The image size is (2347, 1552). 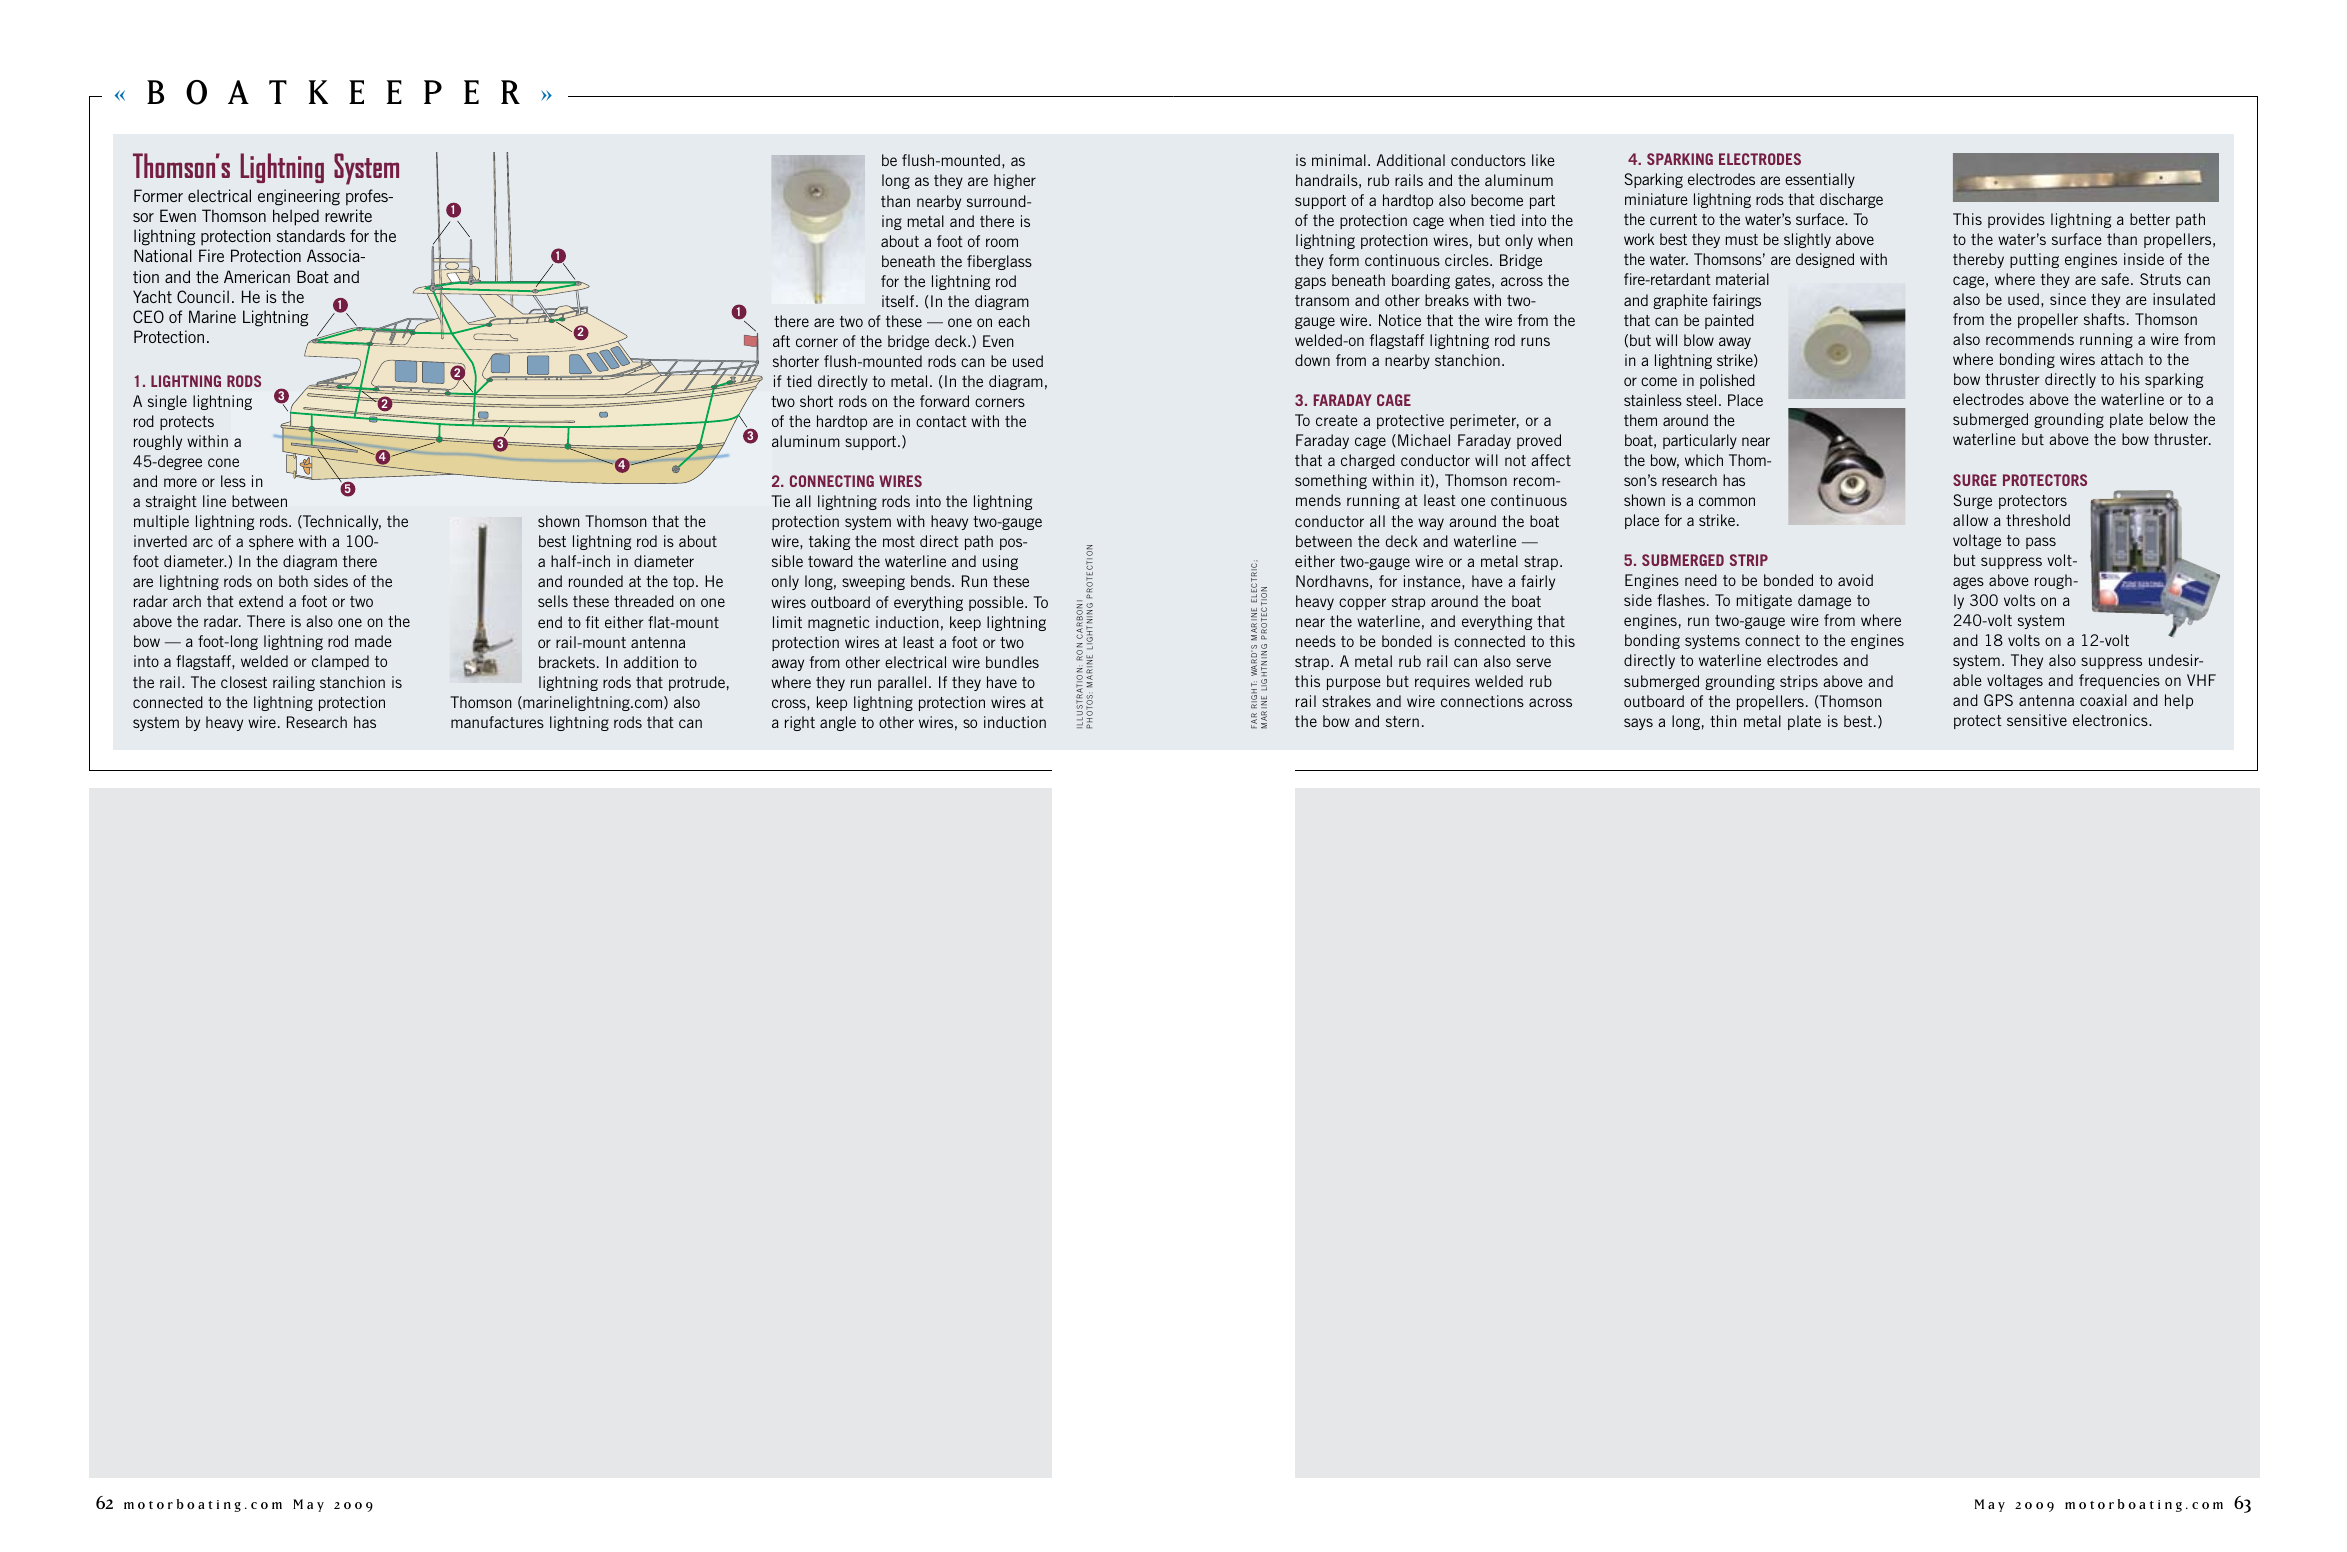 I want to click on essentially, so click(x=1820, y=180).
